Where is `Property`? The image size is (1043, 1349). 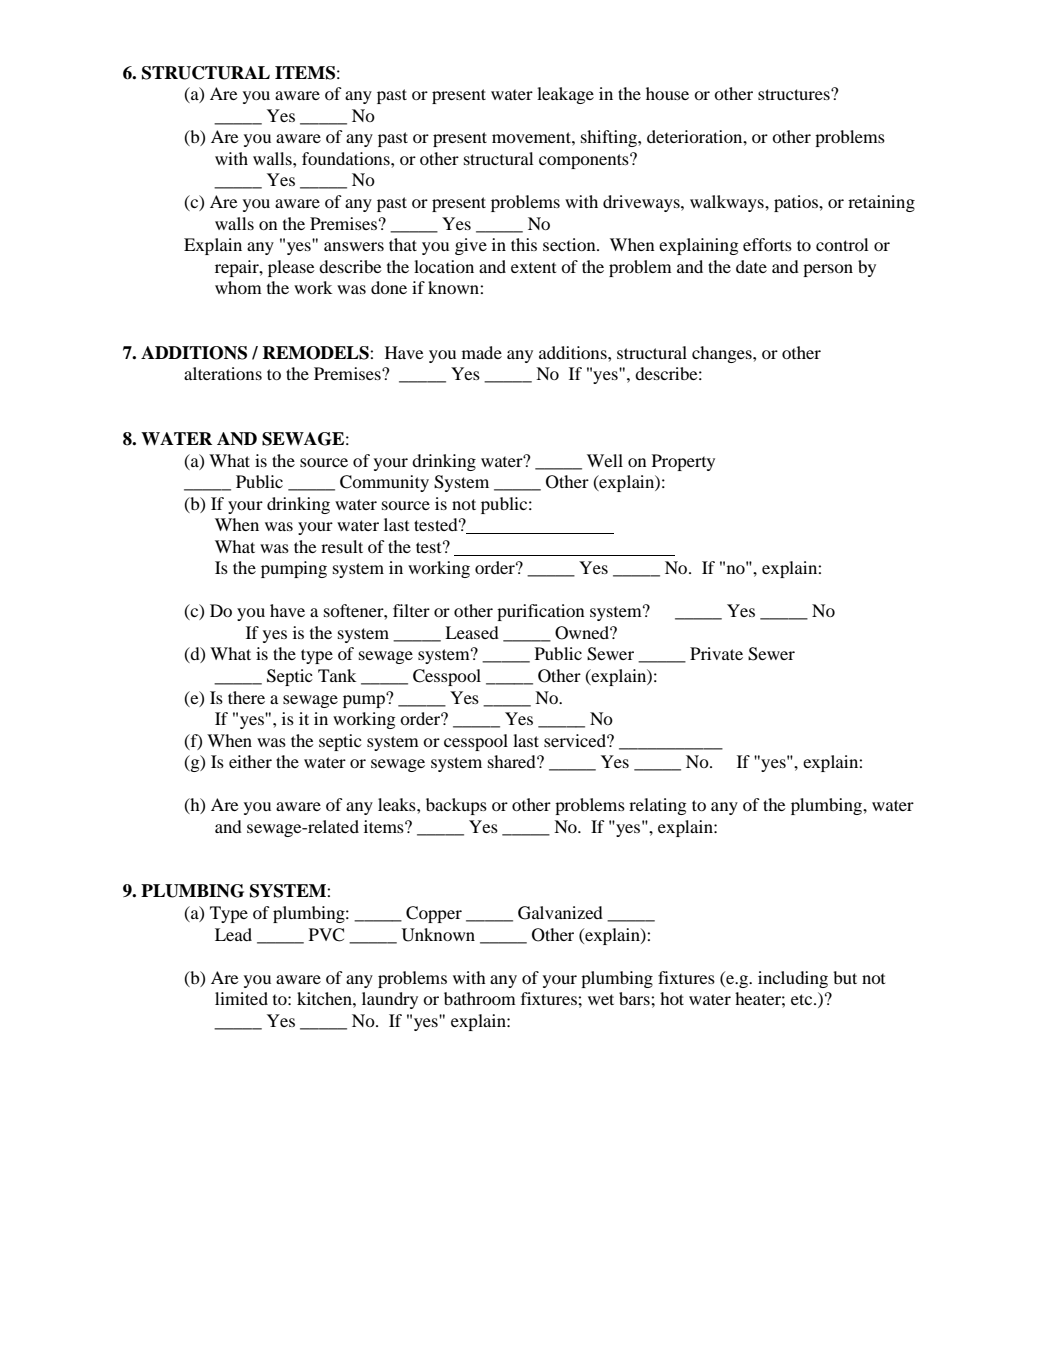
Property is located at coordinates (683, 462).
